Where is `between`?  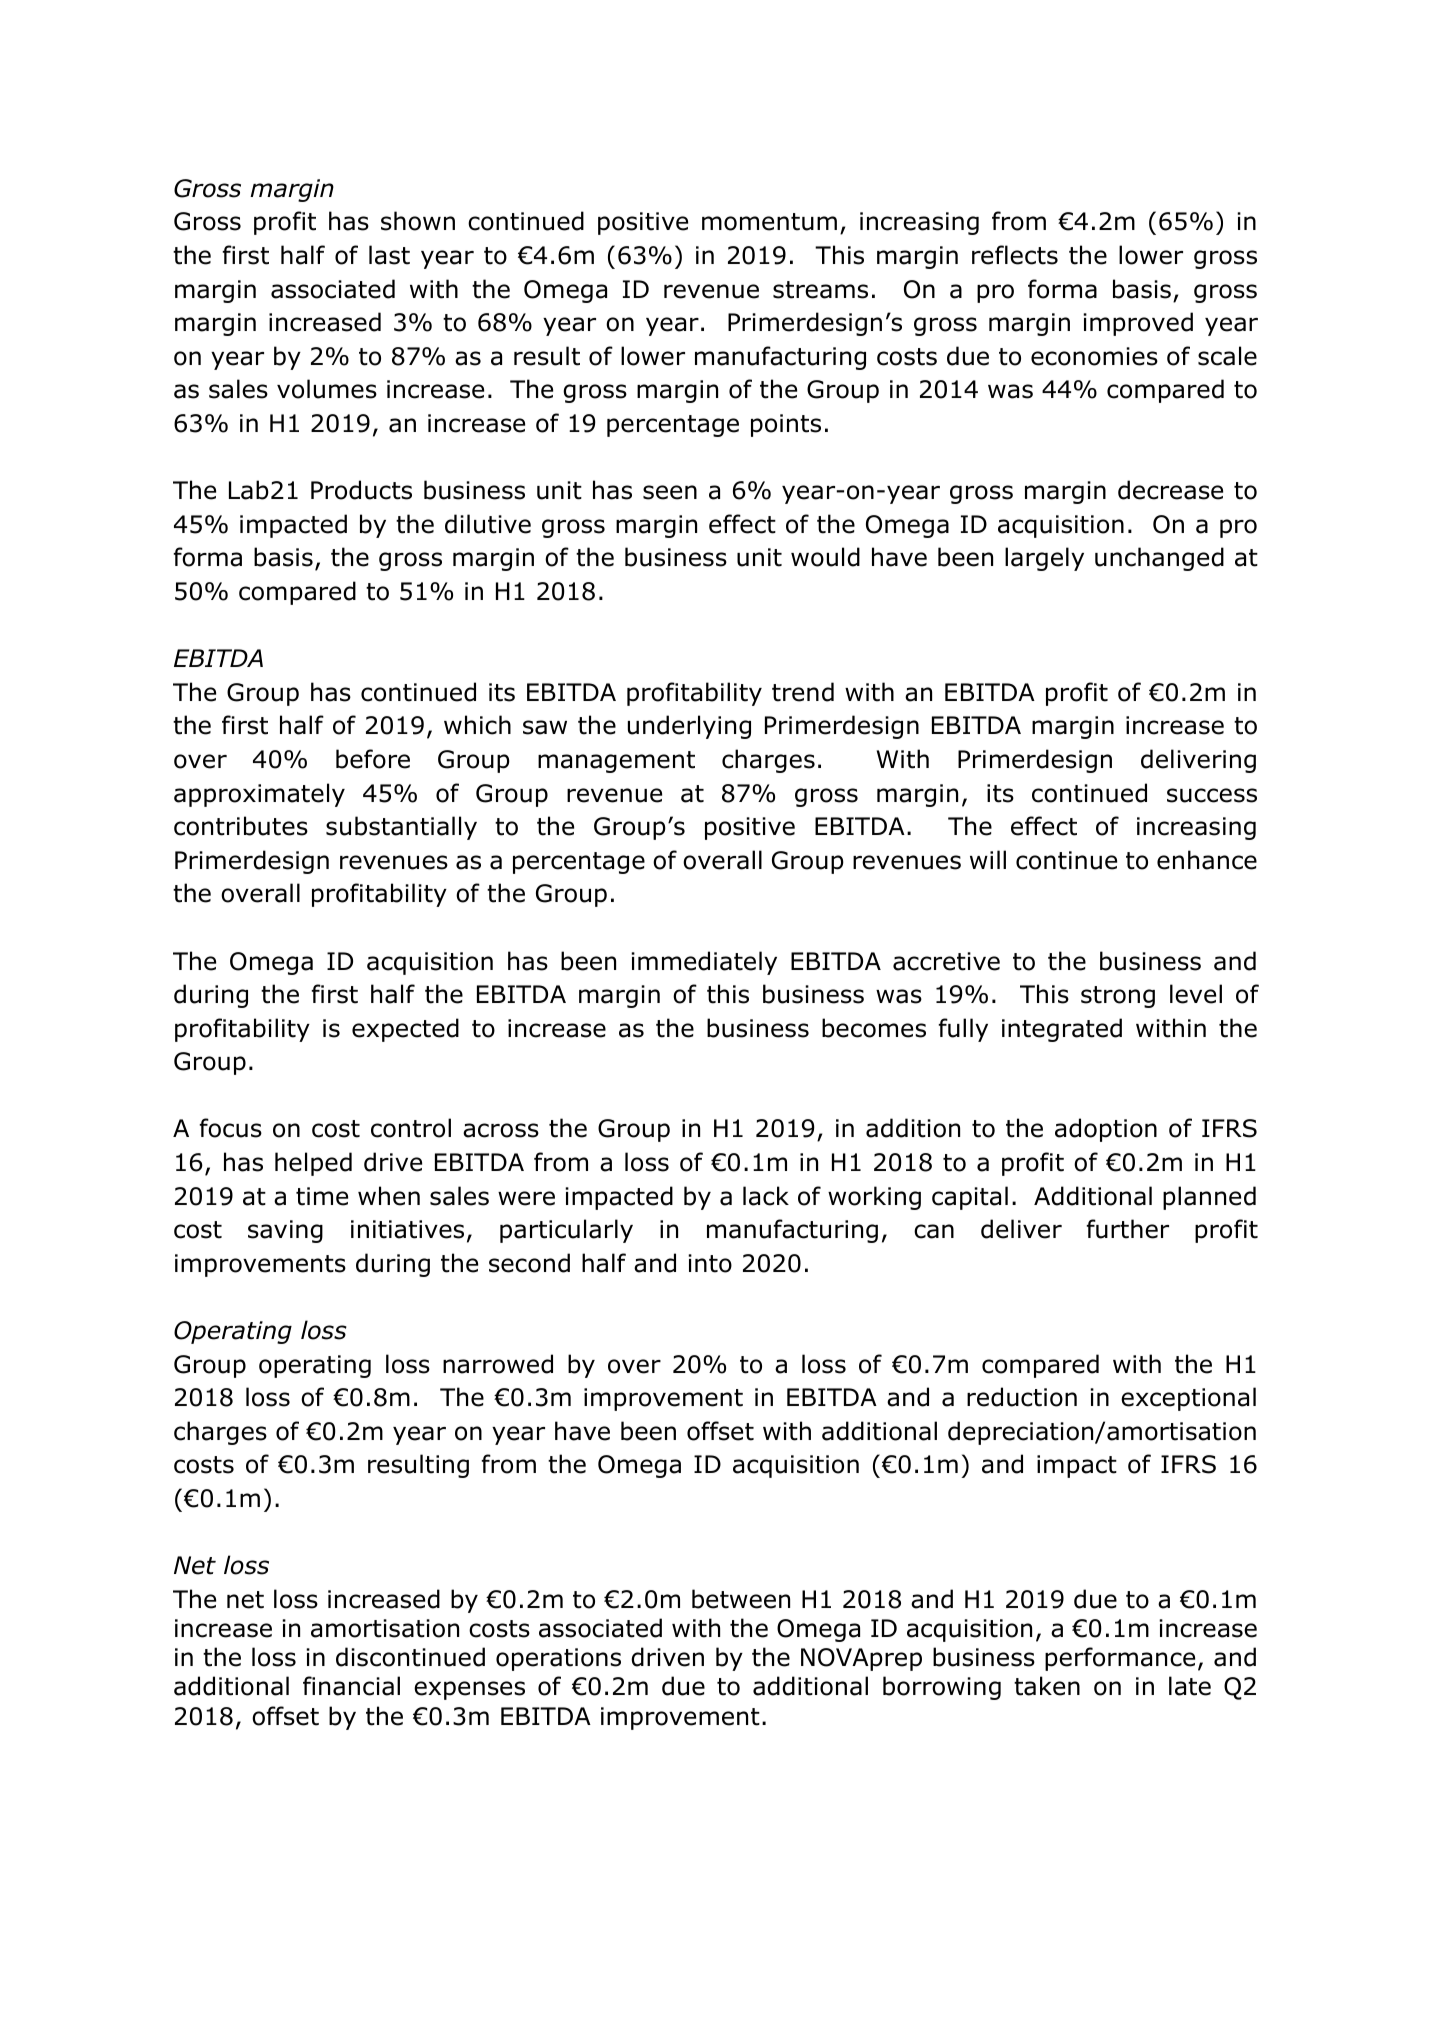 between is located at coordinates (741, 1599).
